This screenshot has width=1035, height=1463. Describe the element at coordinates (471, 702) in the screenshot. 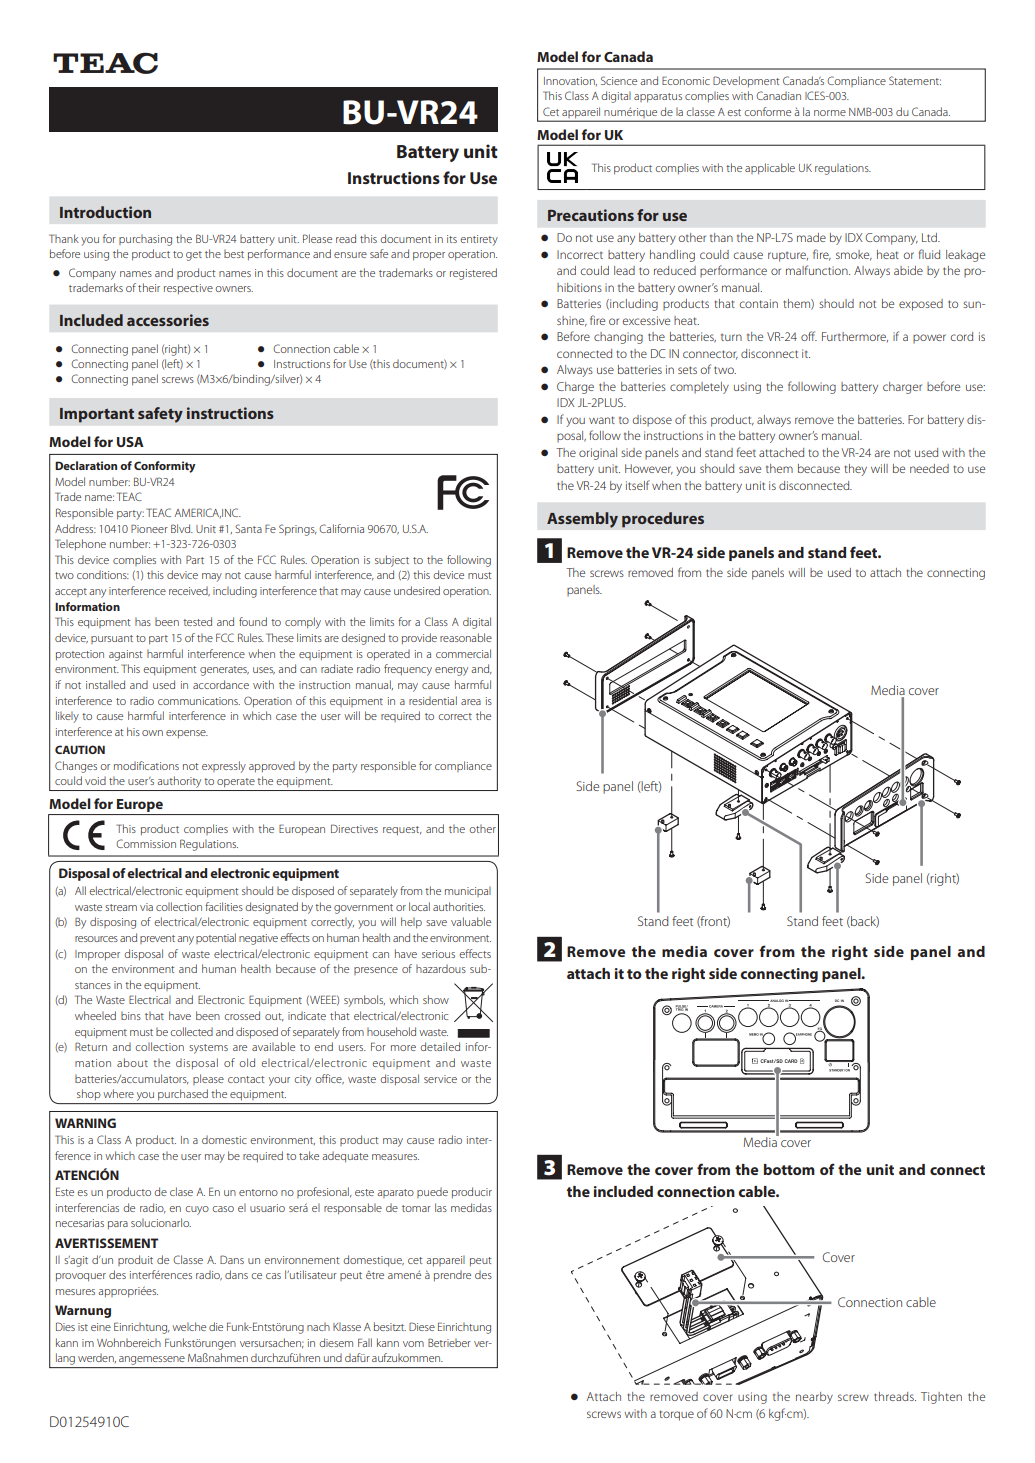

I see `area` at that location.
